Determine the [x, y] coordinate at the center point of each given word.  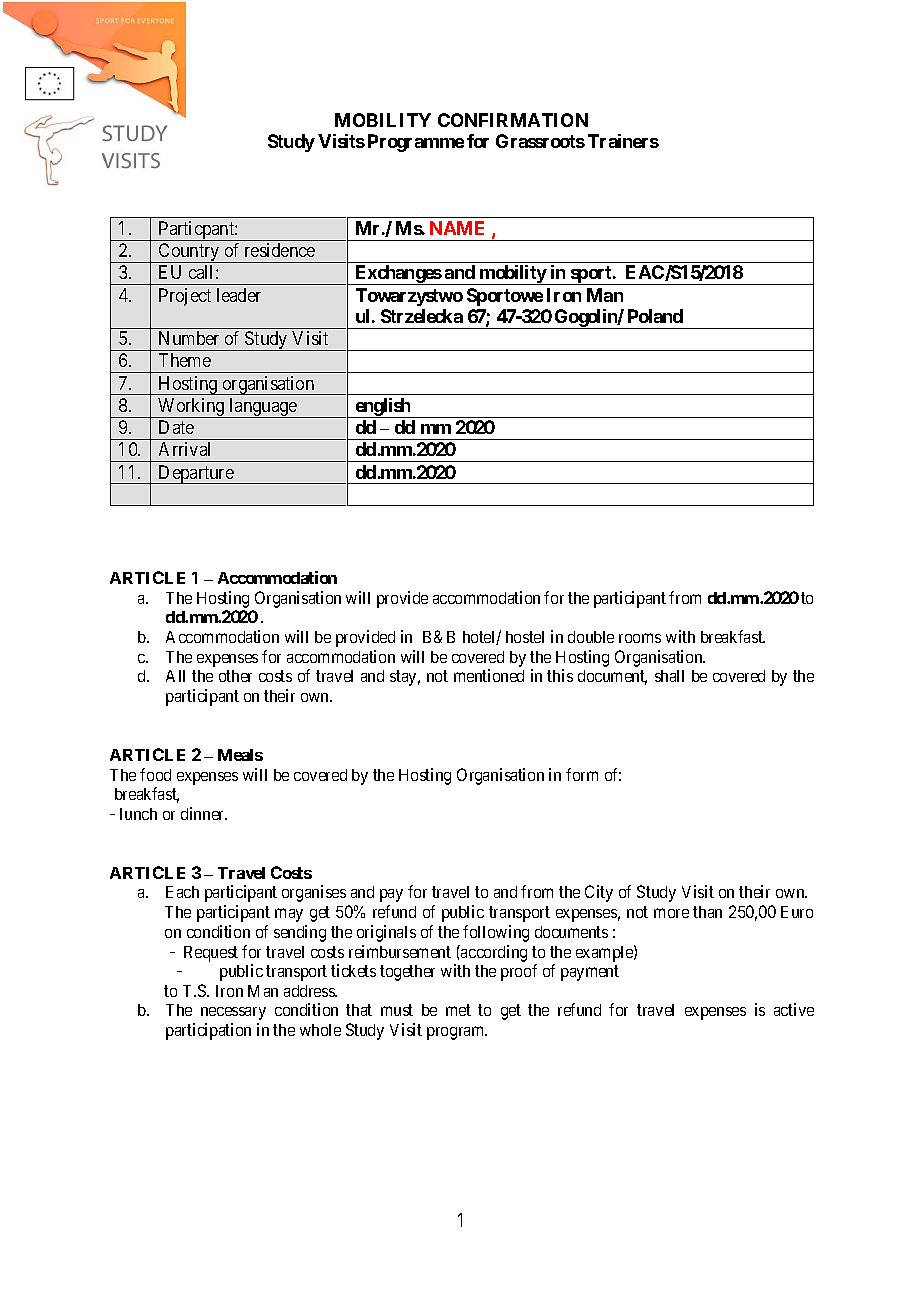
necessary [233, 1013]
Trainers [623, 141]
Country [189, 253]
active [794, 1009]
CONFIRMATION [513, 120]
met [458, 1010]
